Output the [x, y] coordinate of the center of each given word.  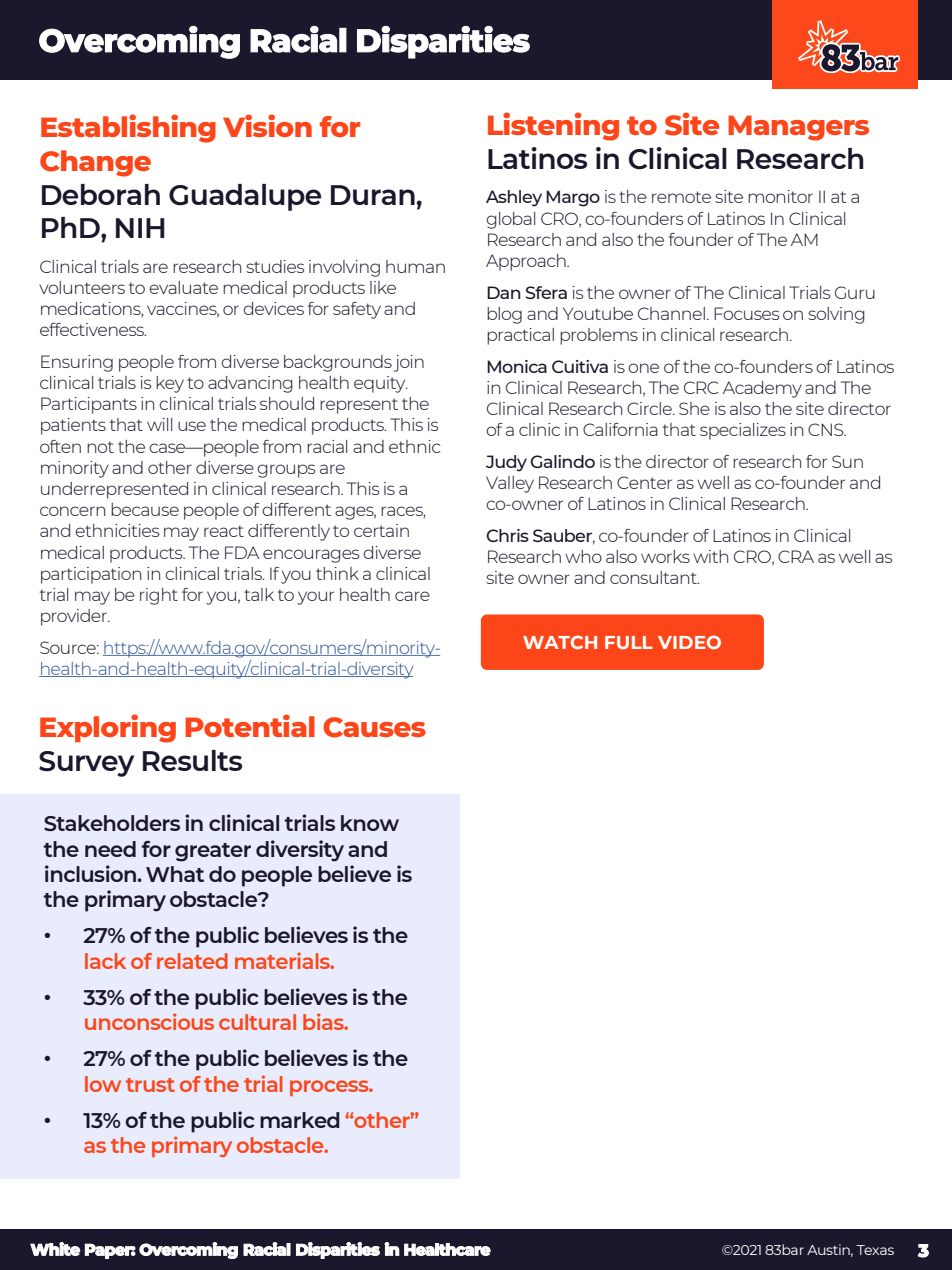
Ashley [514, 198]
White [55, 1249]
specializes [743, 431]
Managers [798, 128]
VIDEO [689, 642]
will [159, 424]
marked [300, 1120]
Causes [374, 727]
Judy [506, 463]
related [192, 961]
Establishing [128, 128]
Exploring [108, 728]
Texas [875, 1250]
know [370, 823]
